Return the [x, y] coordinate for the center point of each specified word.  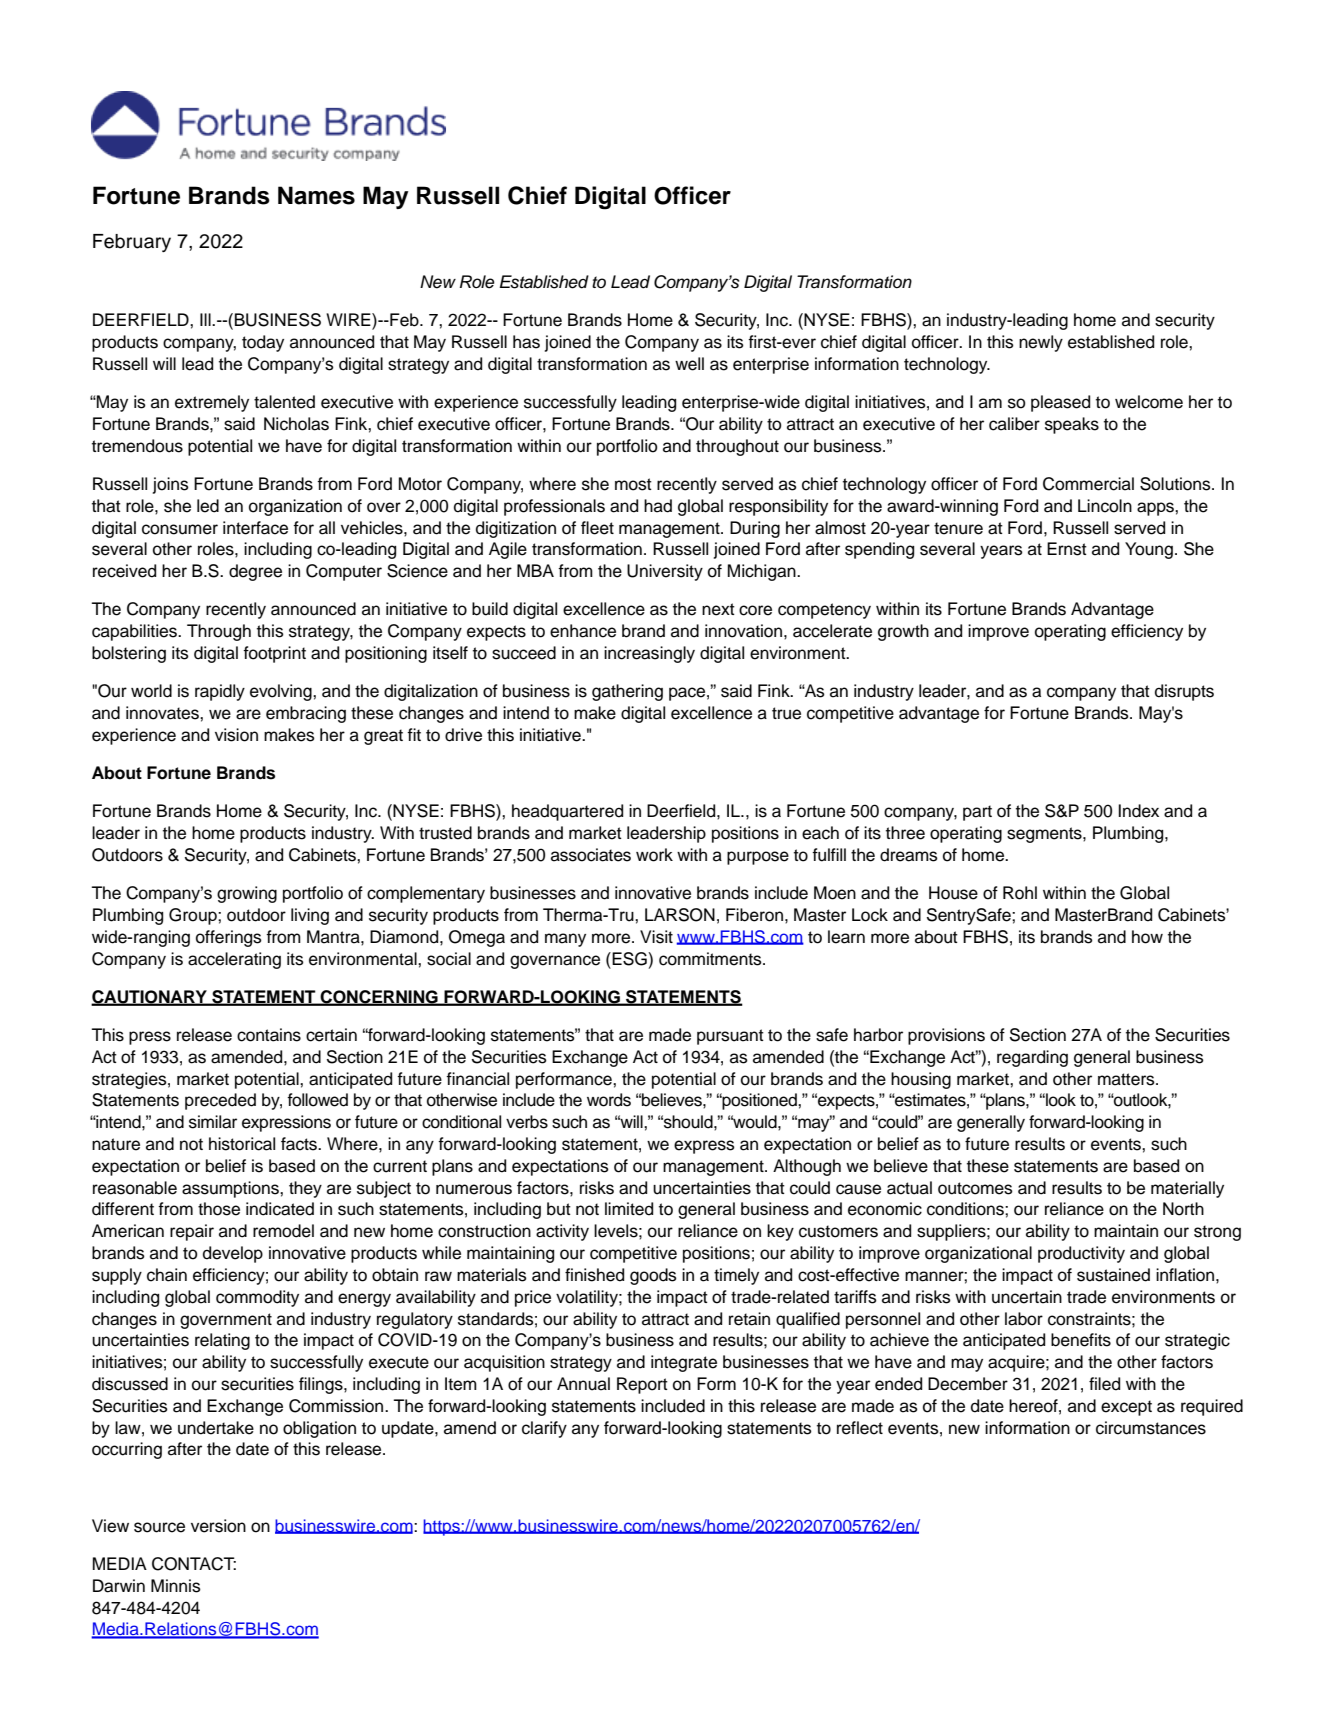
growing [247, 894]
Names [316, 195]
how [1147, 937]
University [665, 572]
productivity [1081, 1254]
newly [1041, 343]
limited [629, 1209]
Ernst [1067, 549]
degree [255, 572]
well [689, 364]
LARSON [680, 915]
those [219, 1209]
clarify [544, 1429]
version [218, 1526]
